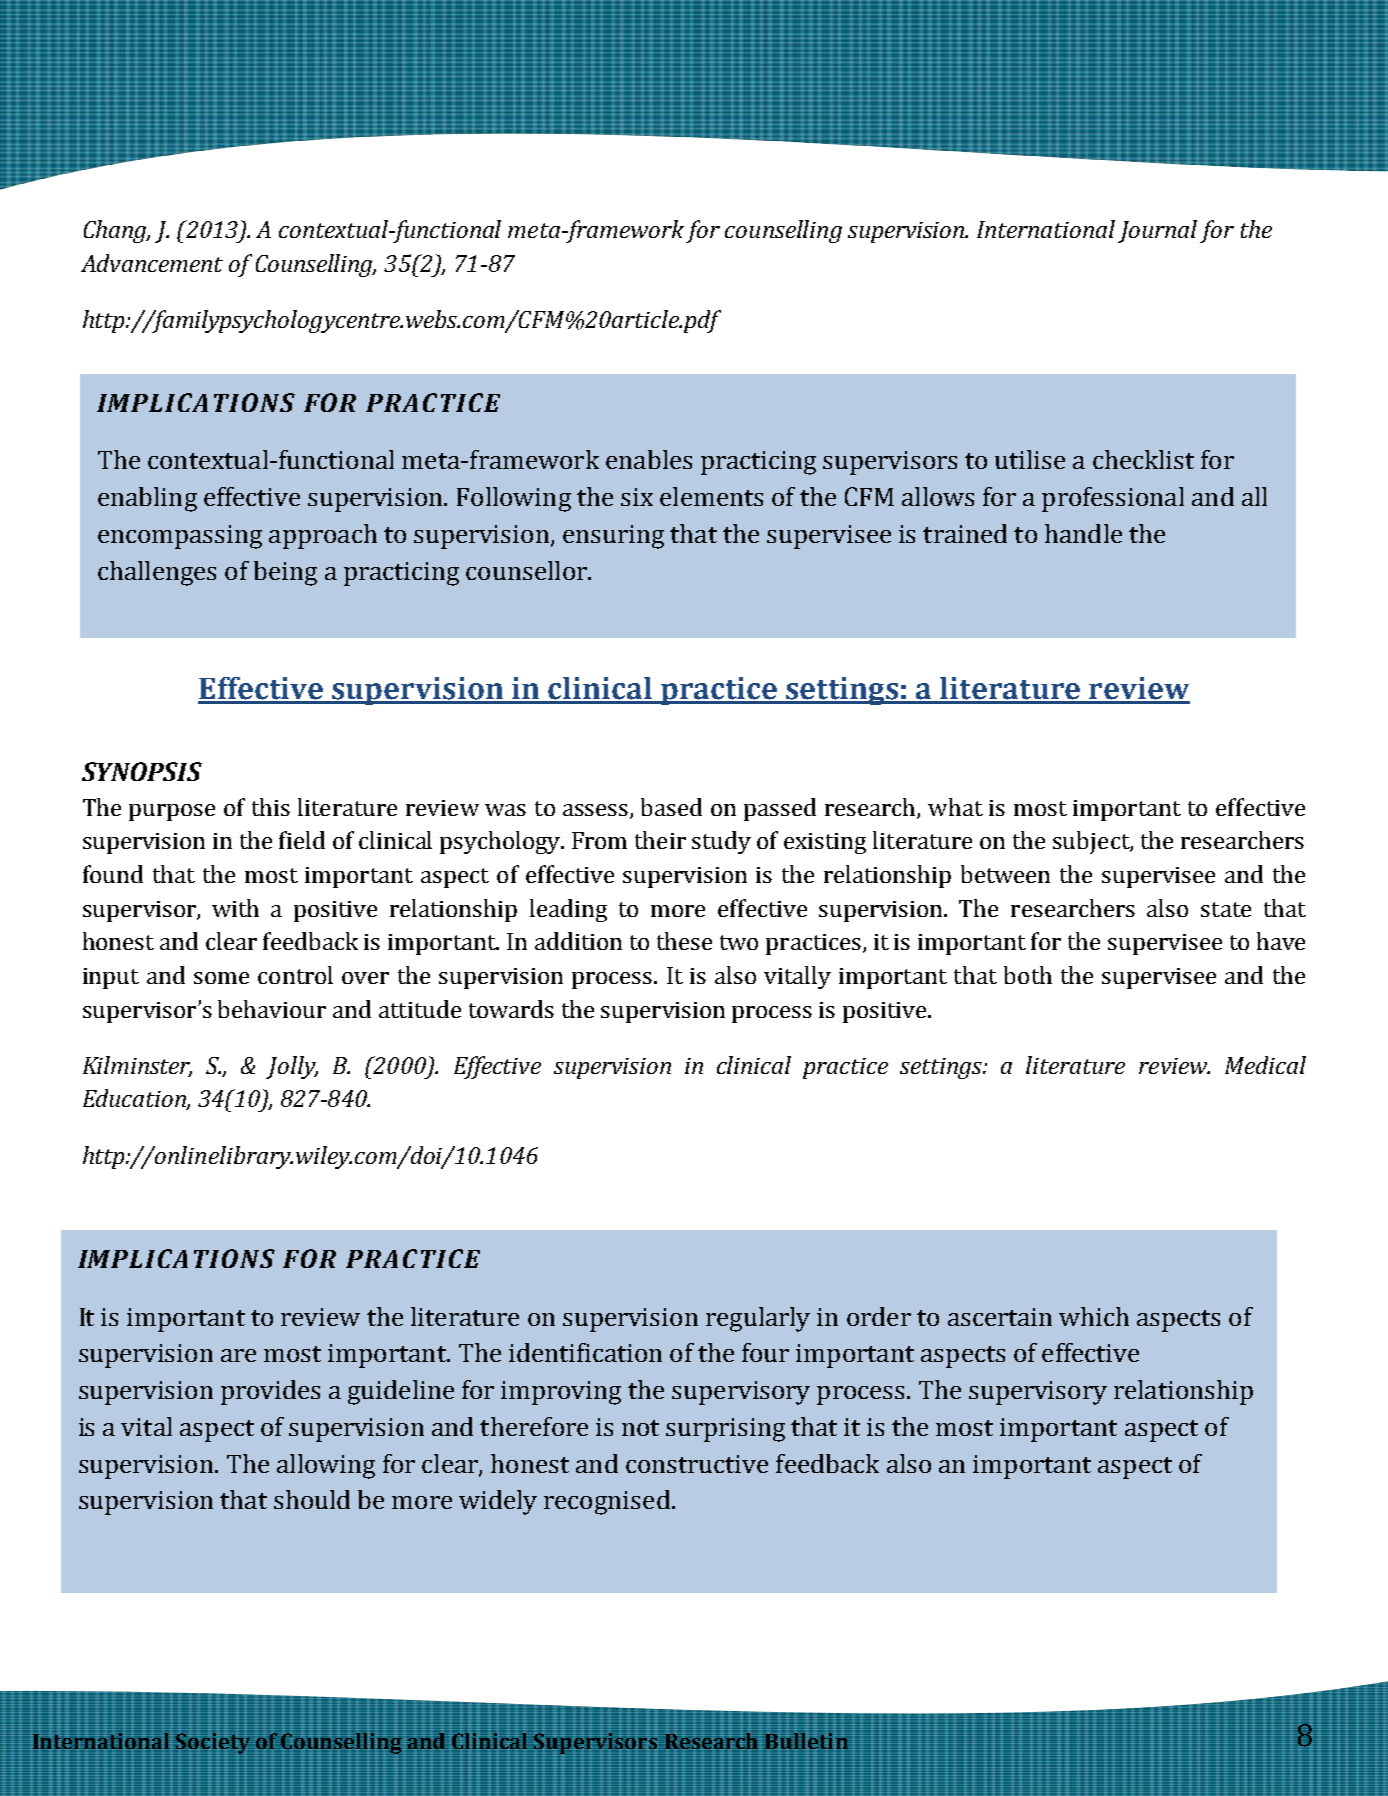 The width and height of the page is (1388, 1796). Describe the element at coordinates (955, 807) in the page. I see `what` at that location.
